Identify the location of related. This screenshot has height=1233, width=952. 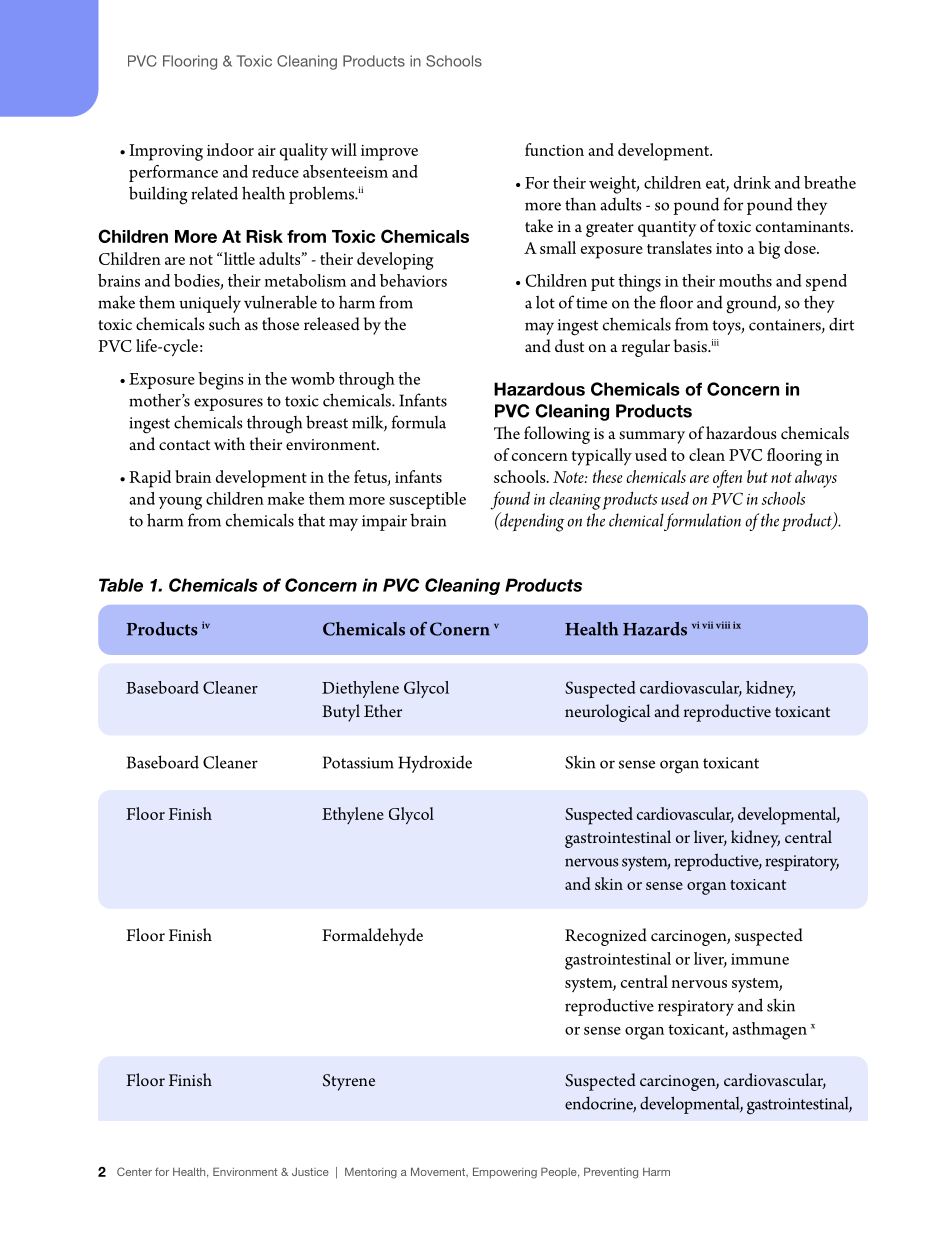
(214, 193).
